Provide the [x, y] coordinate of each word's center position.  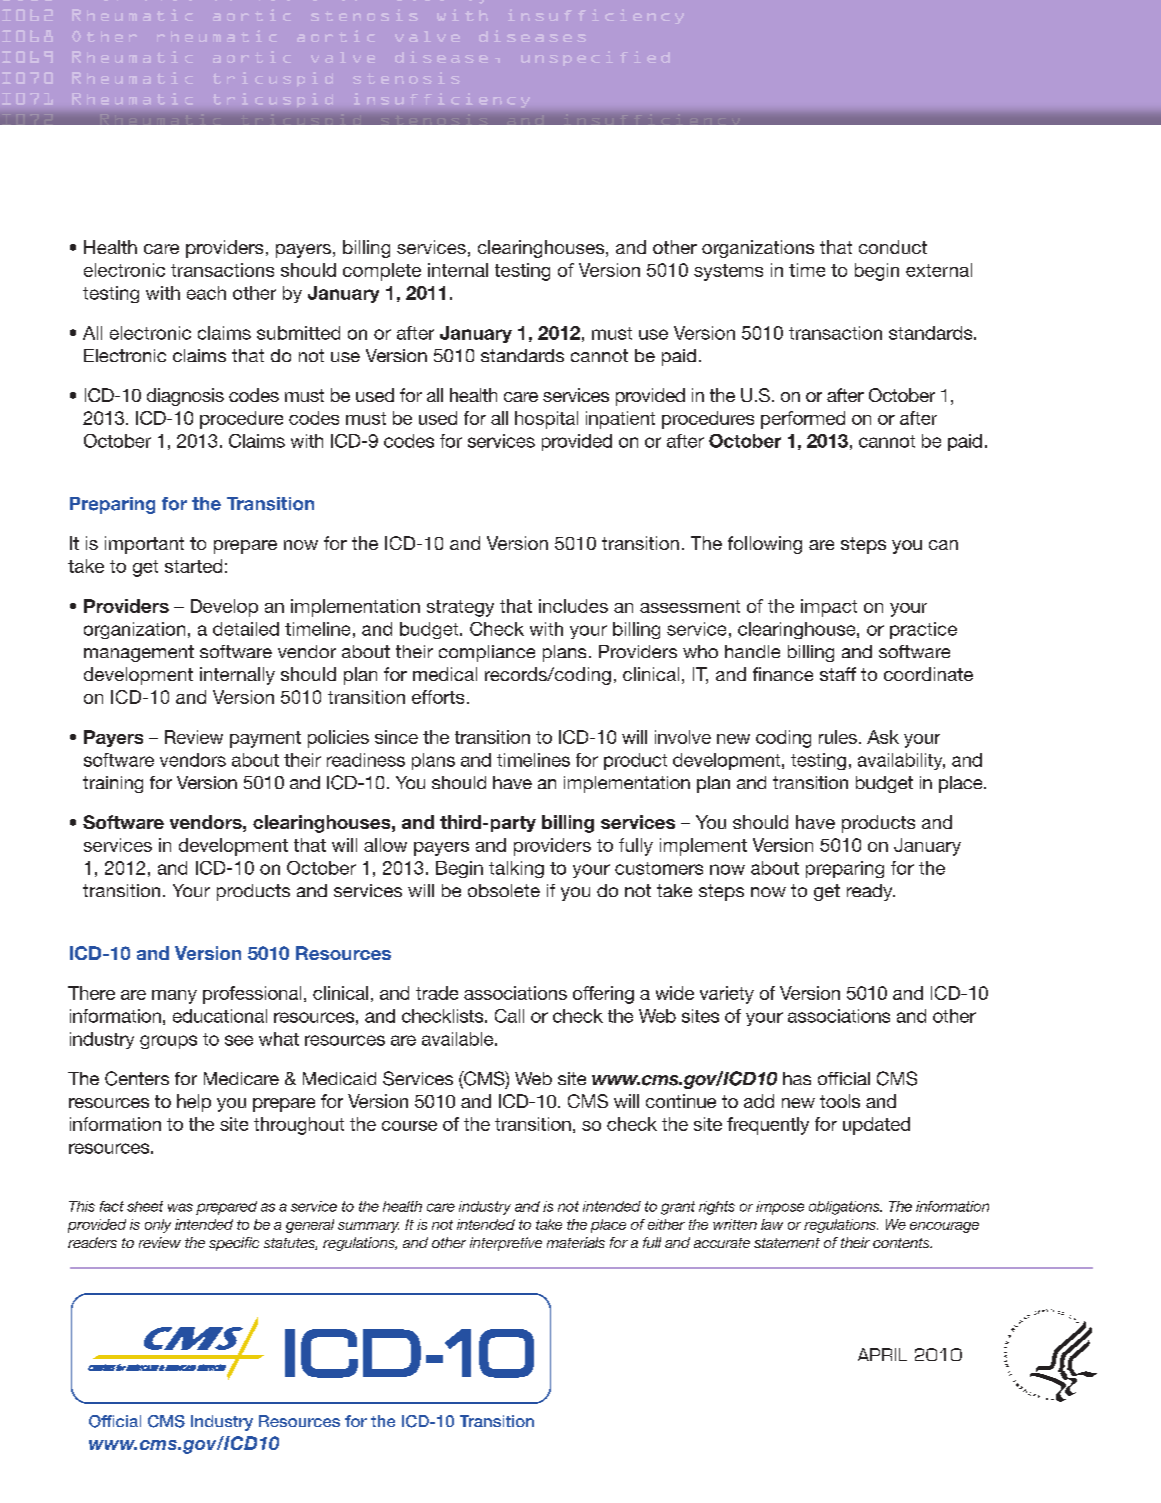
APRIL [882, 1354]
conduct [893, 247]
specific [234, 1244]
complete [382, 272]
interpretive [506, 1244]
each [206, 293]
